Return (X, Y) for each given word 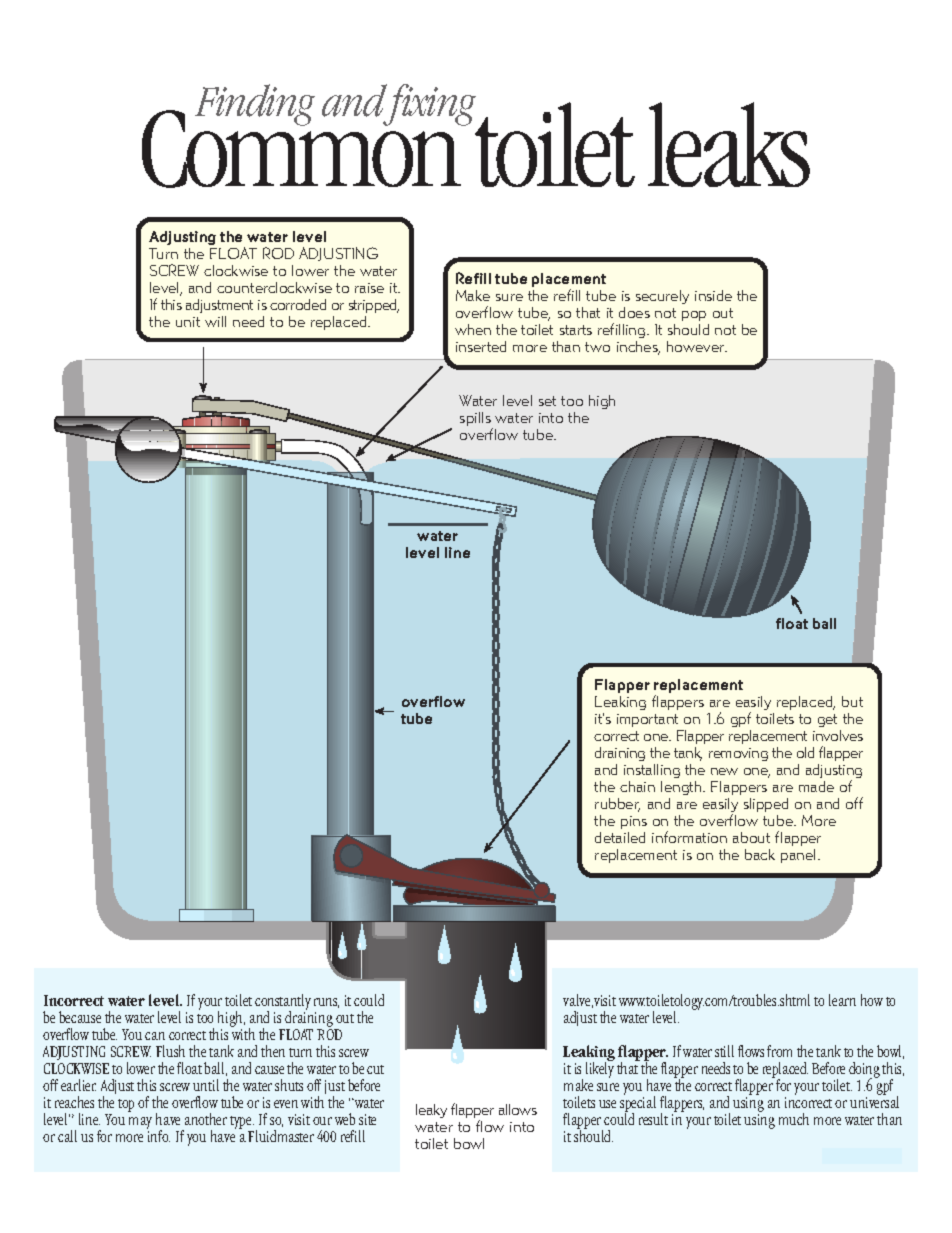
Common (303, 148)
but (852, 701)
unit (188, 322)
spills (476, 420)
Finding (255, 105)
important (647, 720)
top (126, 1105)
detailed (620, 837)
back (760, 854)
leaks (729, 144)
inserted (481, 346)
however (697, 346)
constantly (283, 1003)
